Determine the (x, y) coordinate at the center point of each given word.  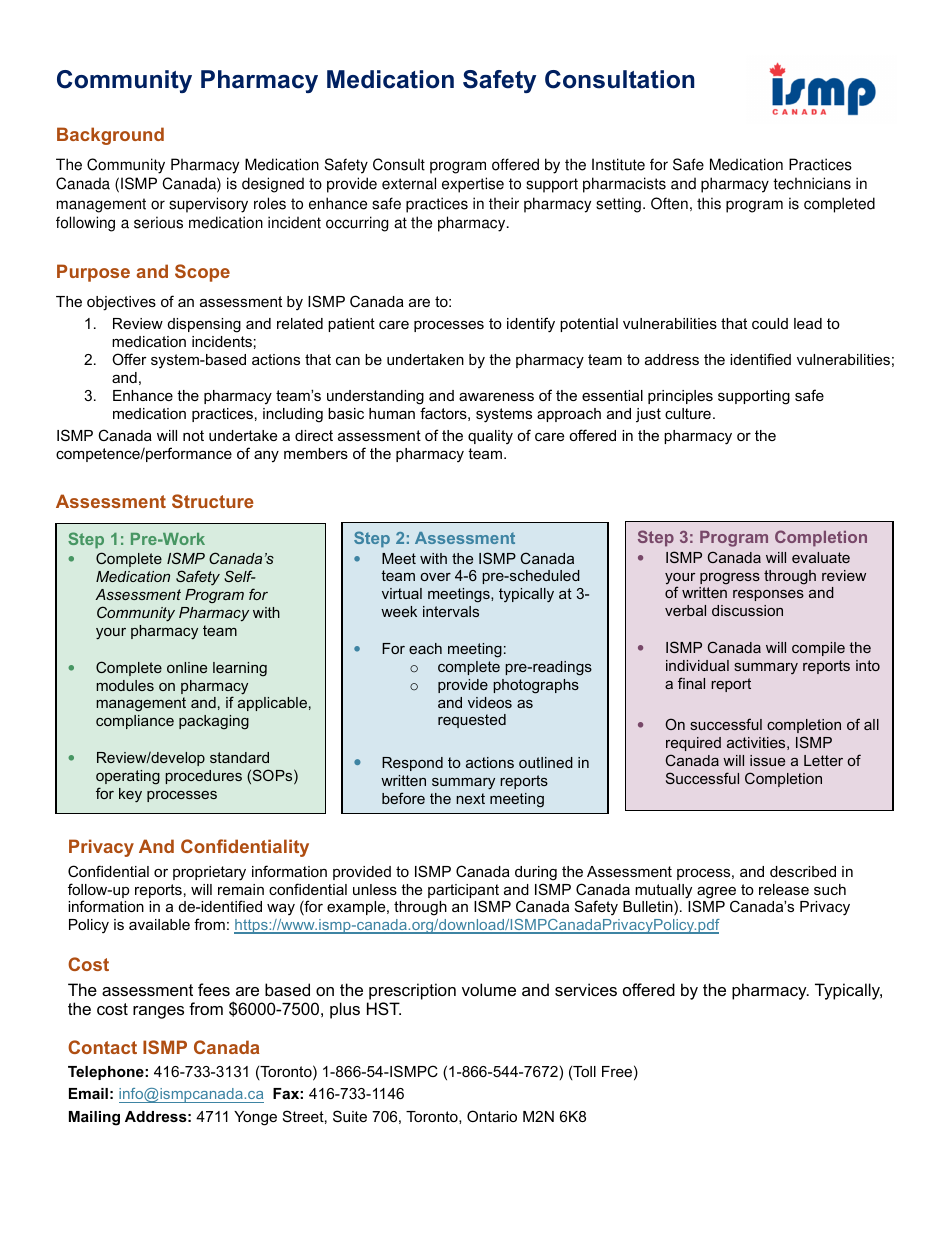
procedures (203, 777)
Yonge (255, 1118)
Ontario (492, 1116)
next (470, 798)
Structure (213, 501)
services (586, 989)
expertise (473, 185)
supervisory (208, 205)
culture (688, 413)
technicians (812, 183)
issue (767, 760)
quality (490, 437)
